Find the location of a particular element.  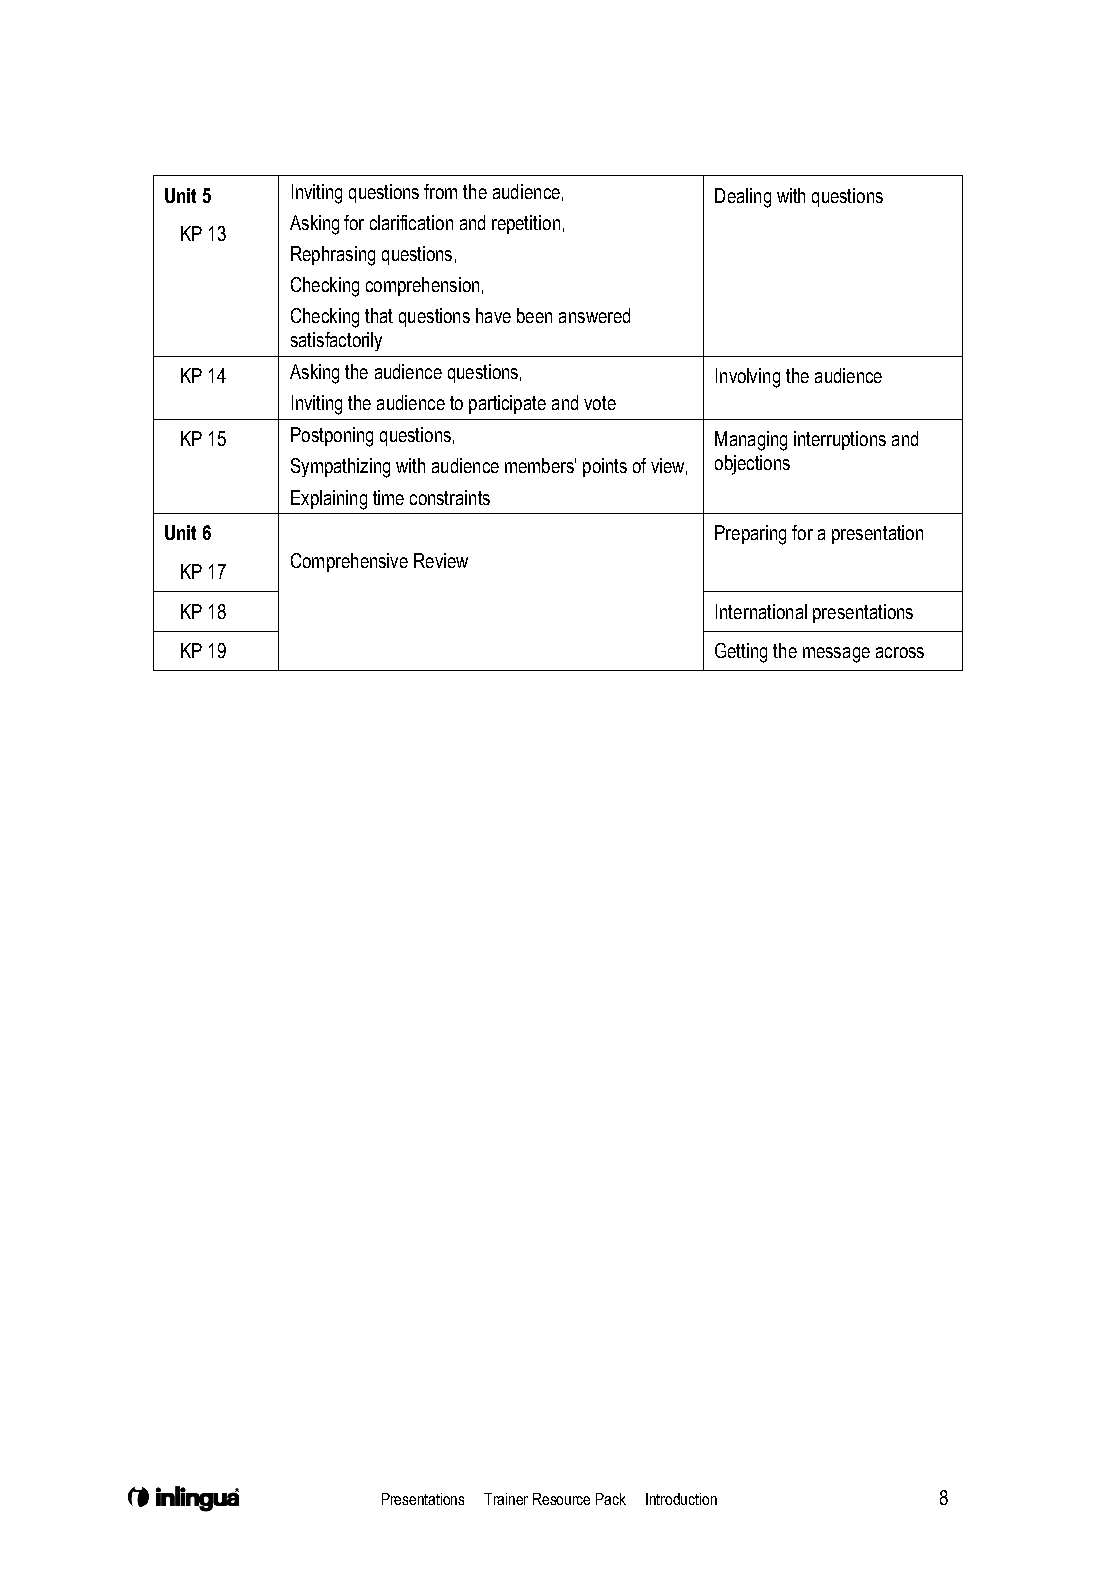

Trainer is located at coordinates (506, 1499).
